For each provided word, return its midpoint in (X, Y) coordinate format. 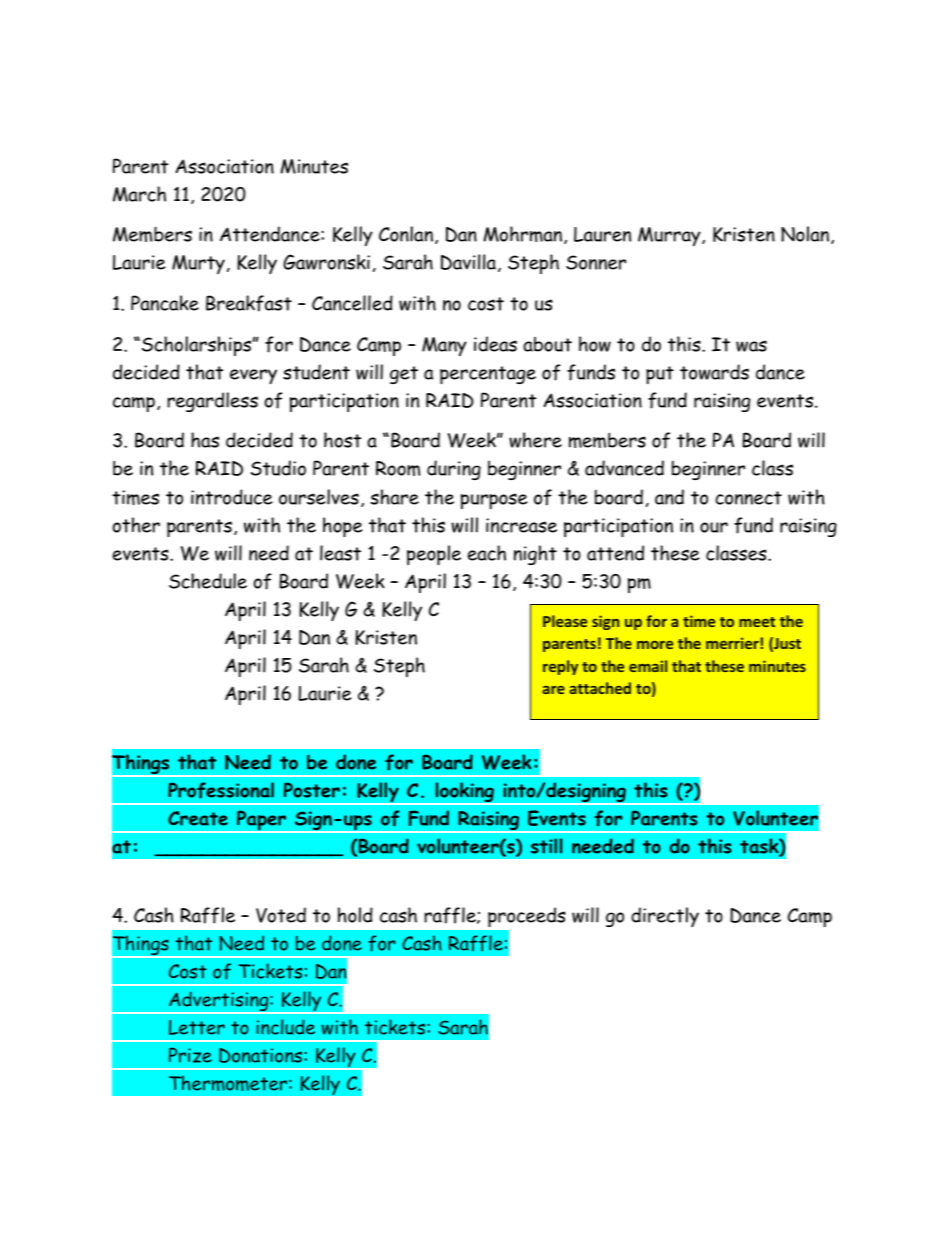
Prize (190, 1055)
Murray (670, 236)
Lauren (602, 234)
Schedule (208, 581)
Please (565, 621)
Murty (198, 264)
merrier (732, 643)
